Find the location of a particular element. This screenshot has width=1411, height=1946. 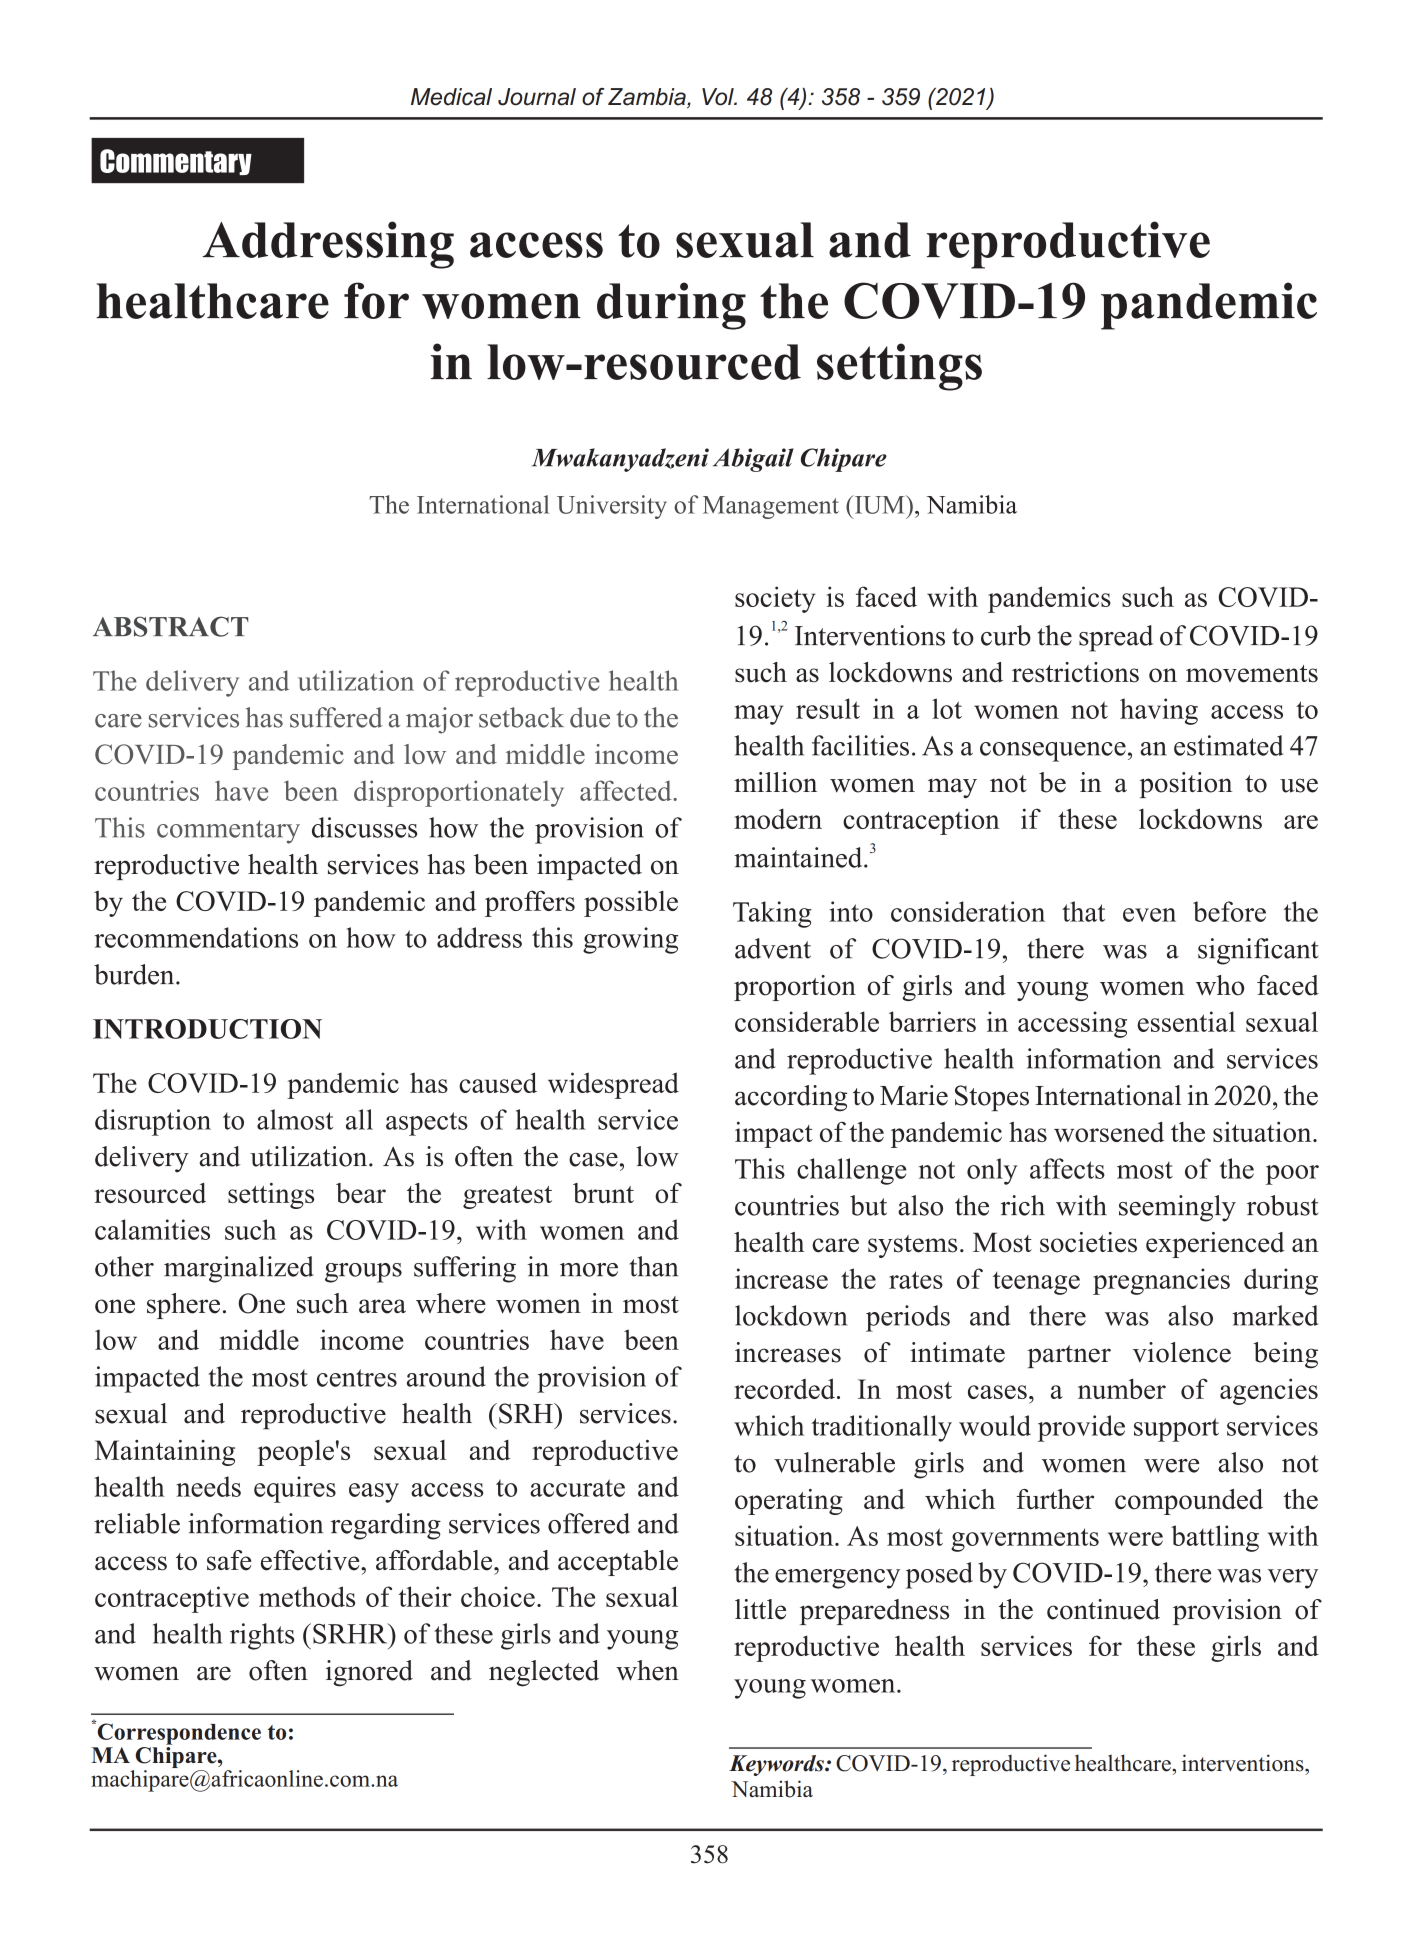

Medical is located at coordinates (451, 97).
